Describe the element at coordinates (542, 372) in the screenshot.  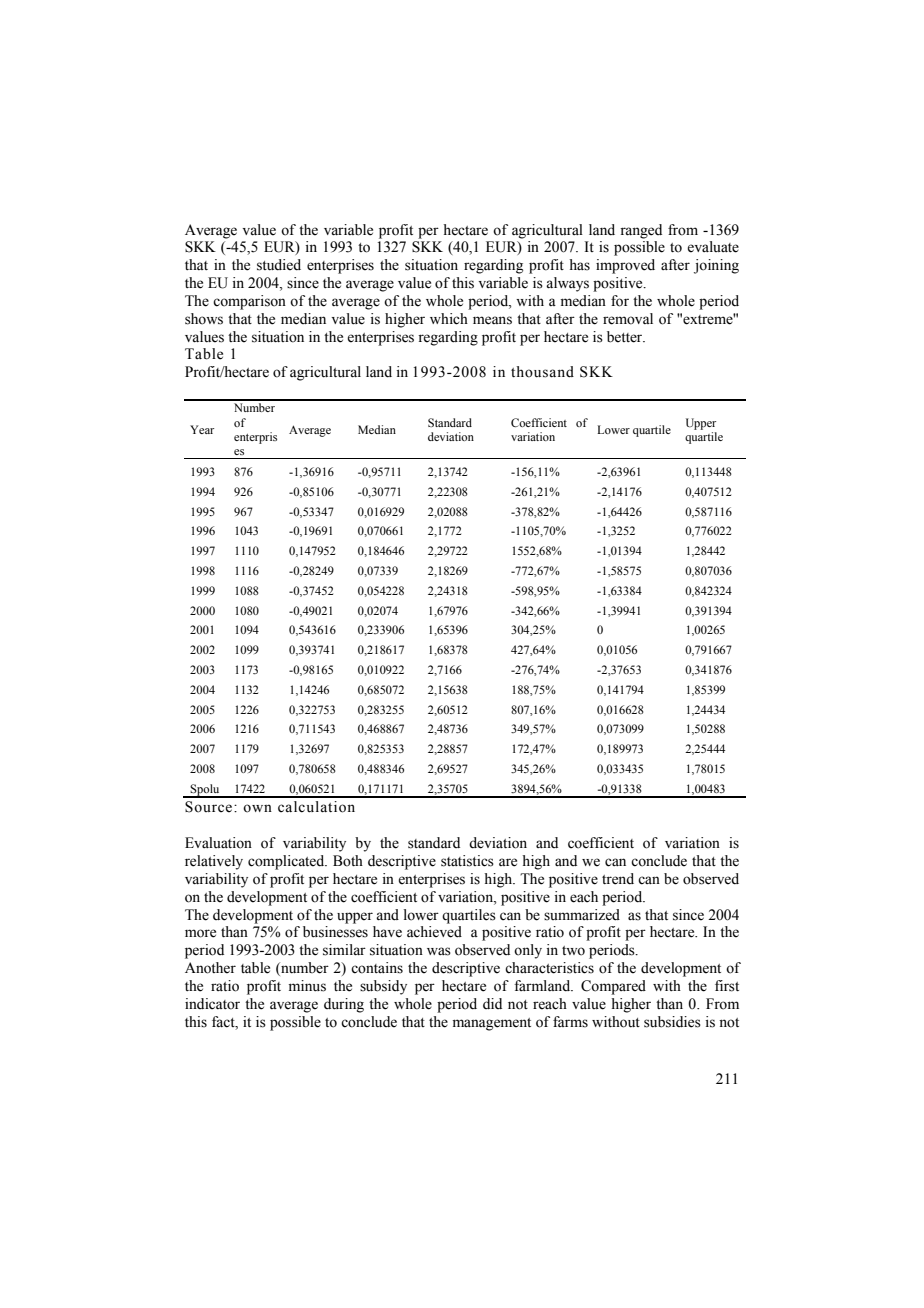
I see `thousand` at that location.
